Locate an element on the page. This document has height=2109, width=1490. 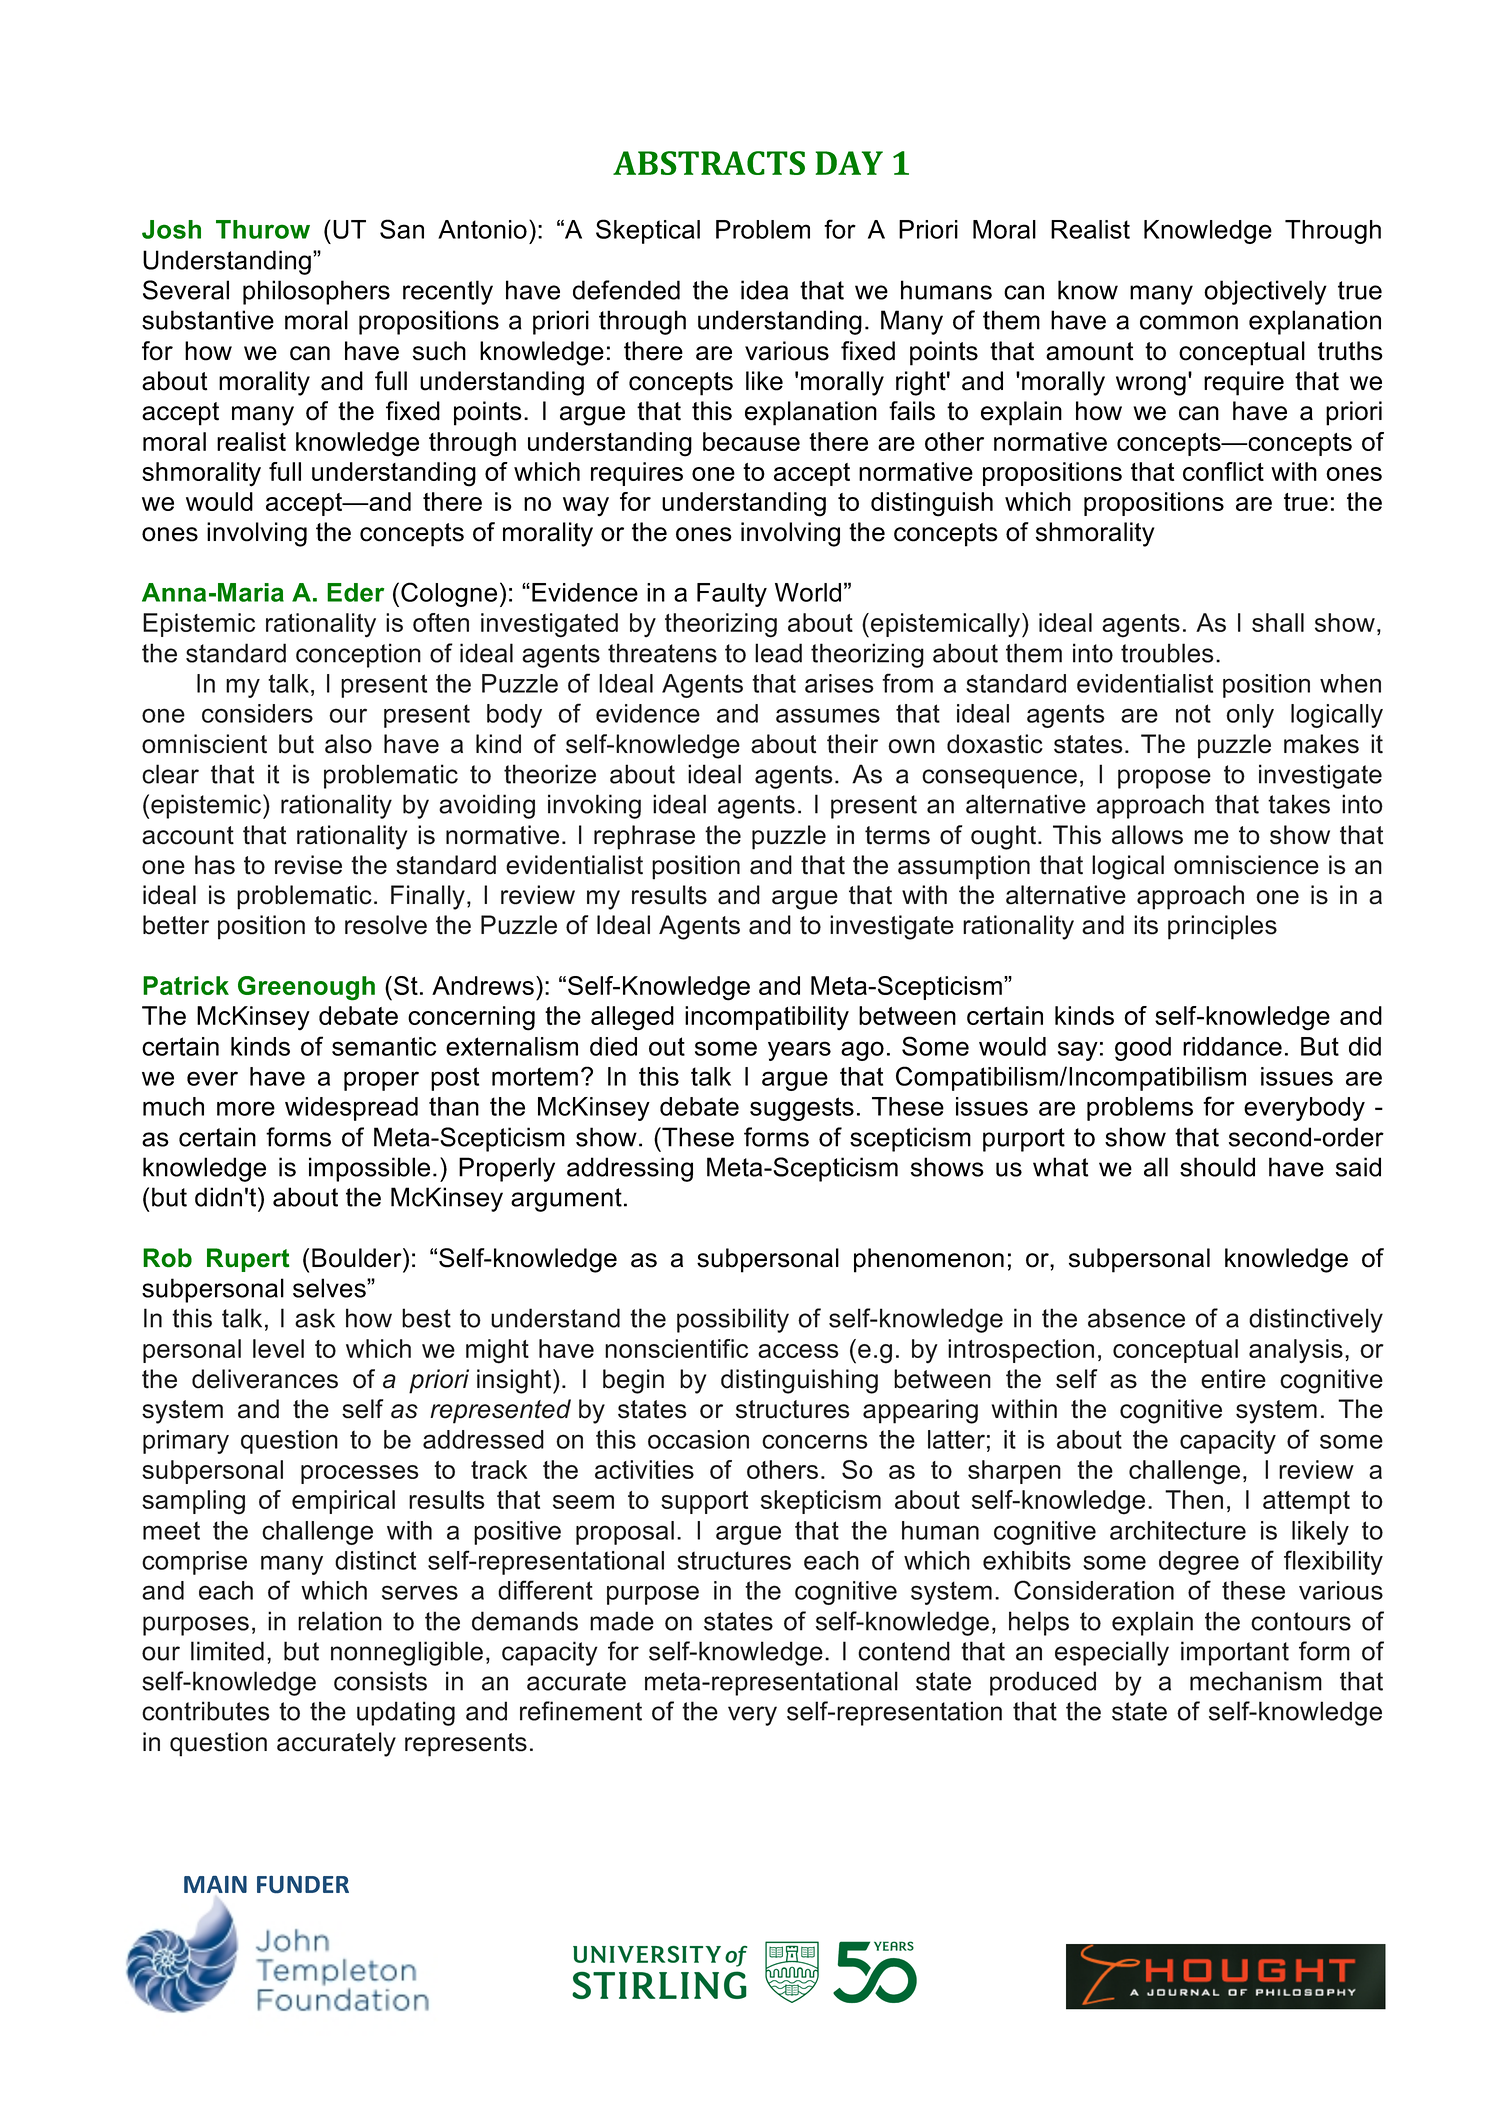
objectively is located at coordinates (1265, 292).
